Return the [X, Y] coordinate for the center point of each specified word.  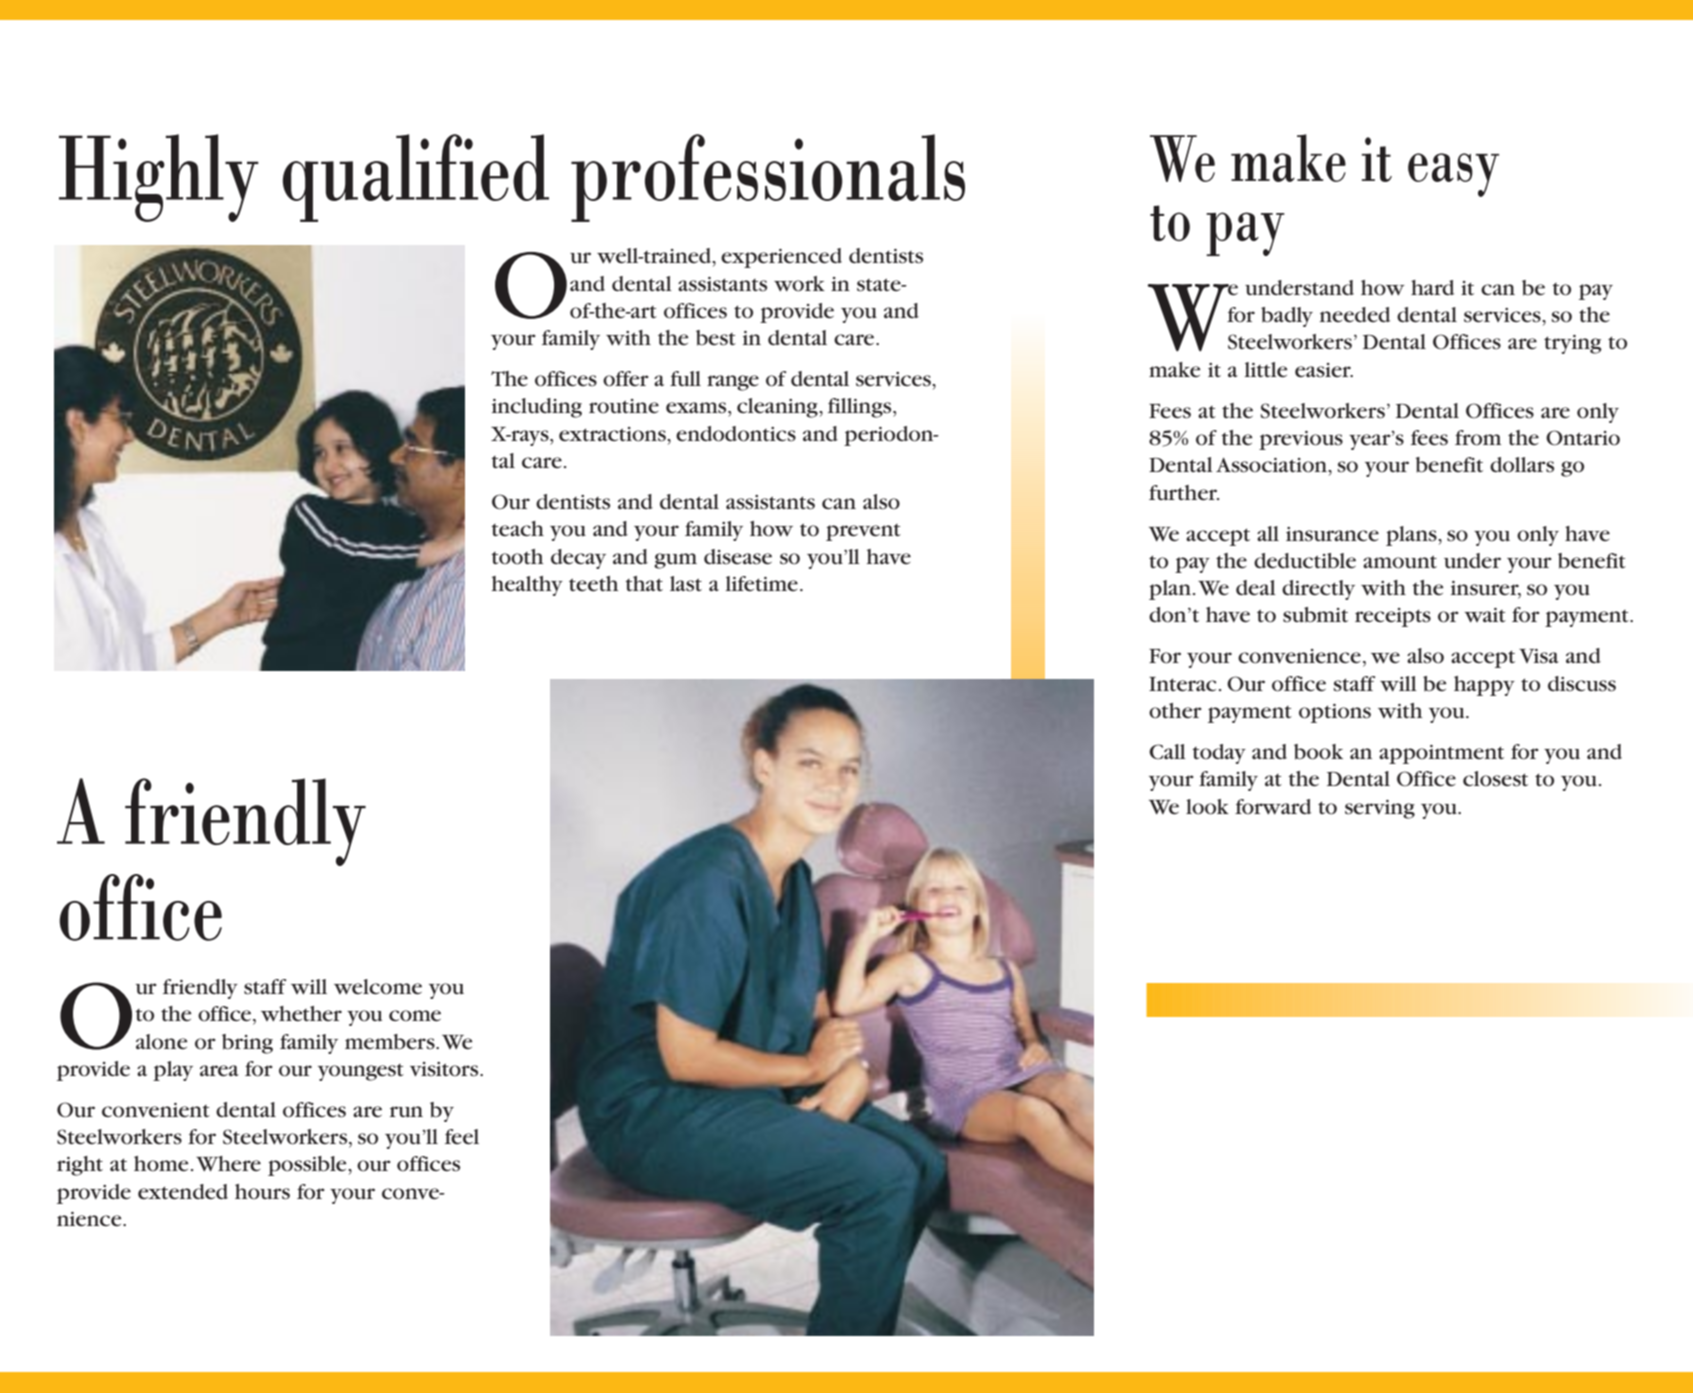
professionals [768, 178]
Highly [159, 178]
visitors [445, 1069]
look [1207, 807]
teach [517, 529]
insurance [1332, 534]
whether [301, 1014]
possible [308, 1166]
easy [1453, 175]
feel [462, 1137]
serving [1380, 809]
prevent [863, 532]
